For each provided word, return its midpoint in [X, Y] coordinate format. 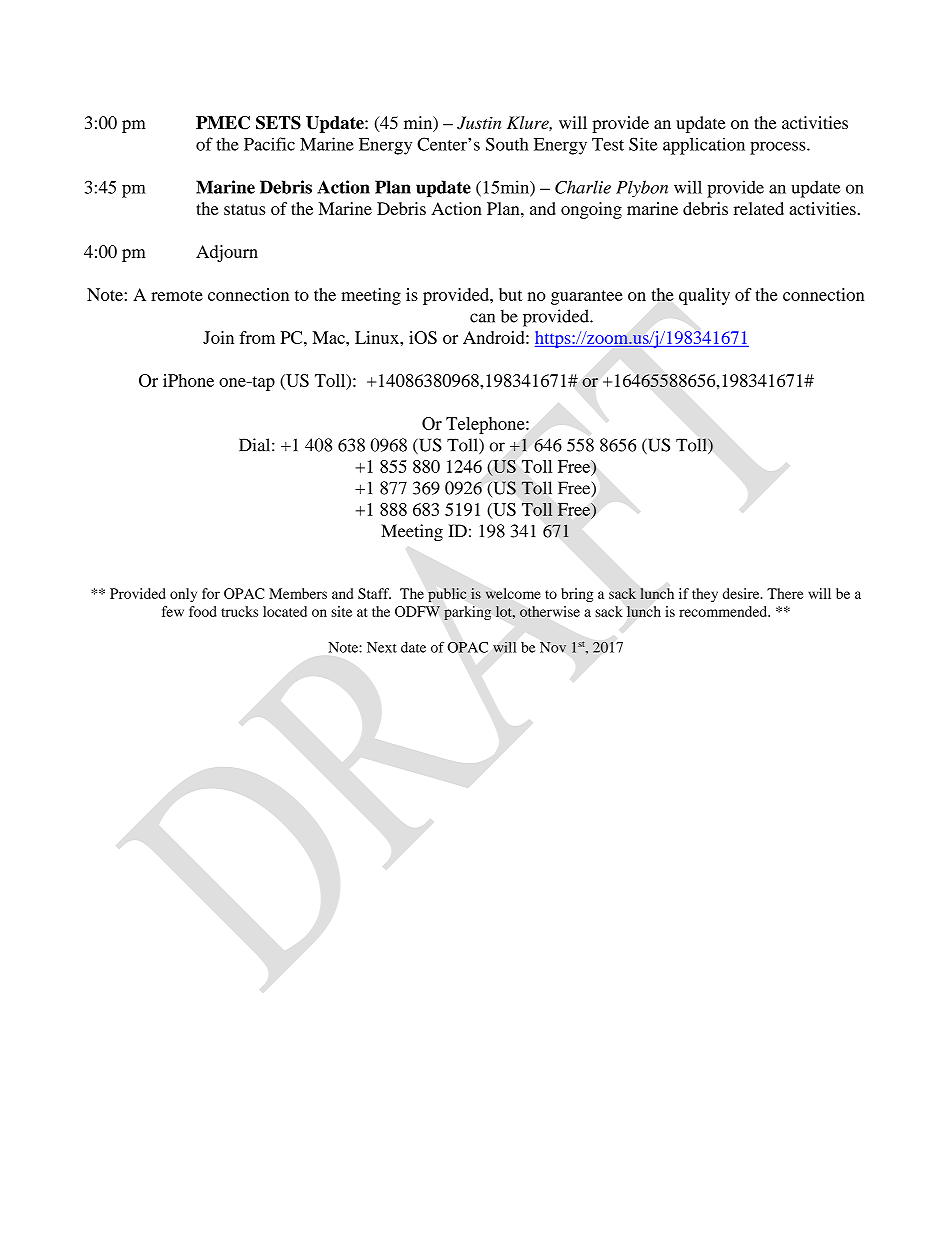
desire [742, 593]
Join [218, 337]
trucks [239, 611]
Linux [378, 337]
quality [704, 296]
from [257, 337]
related [759, 208]
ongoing [591, 210]
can [482, 318]
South [507, 144]
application [704, 146]
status [245, 209]
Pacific [269, 144]
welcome [513, 593]
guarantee [587, 297]
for [211, 593]
